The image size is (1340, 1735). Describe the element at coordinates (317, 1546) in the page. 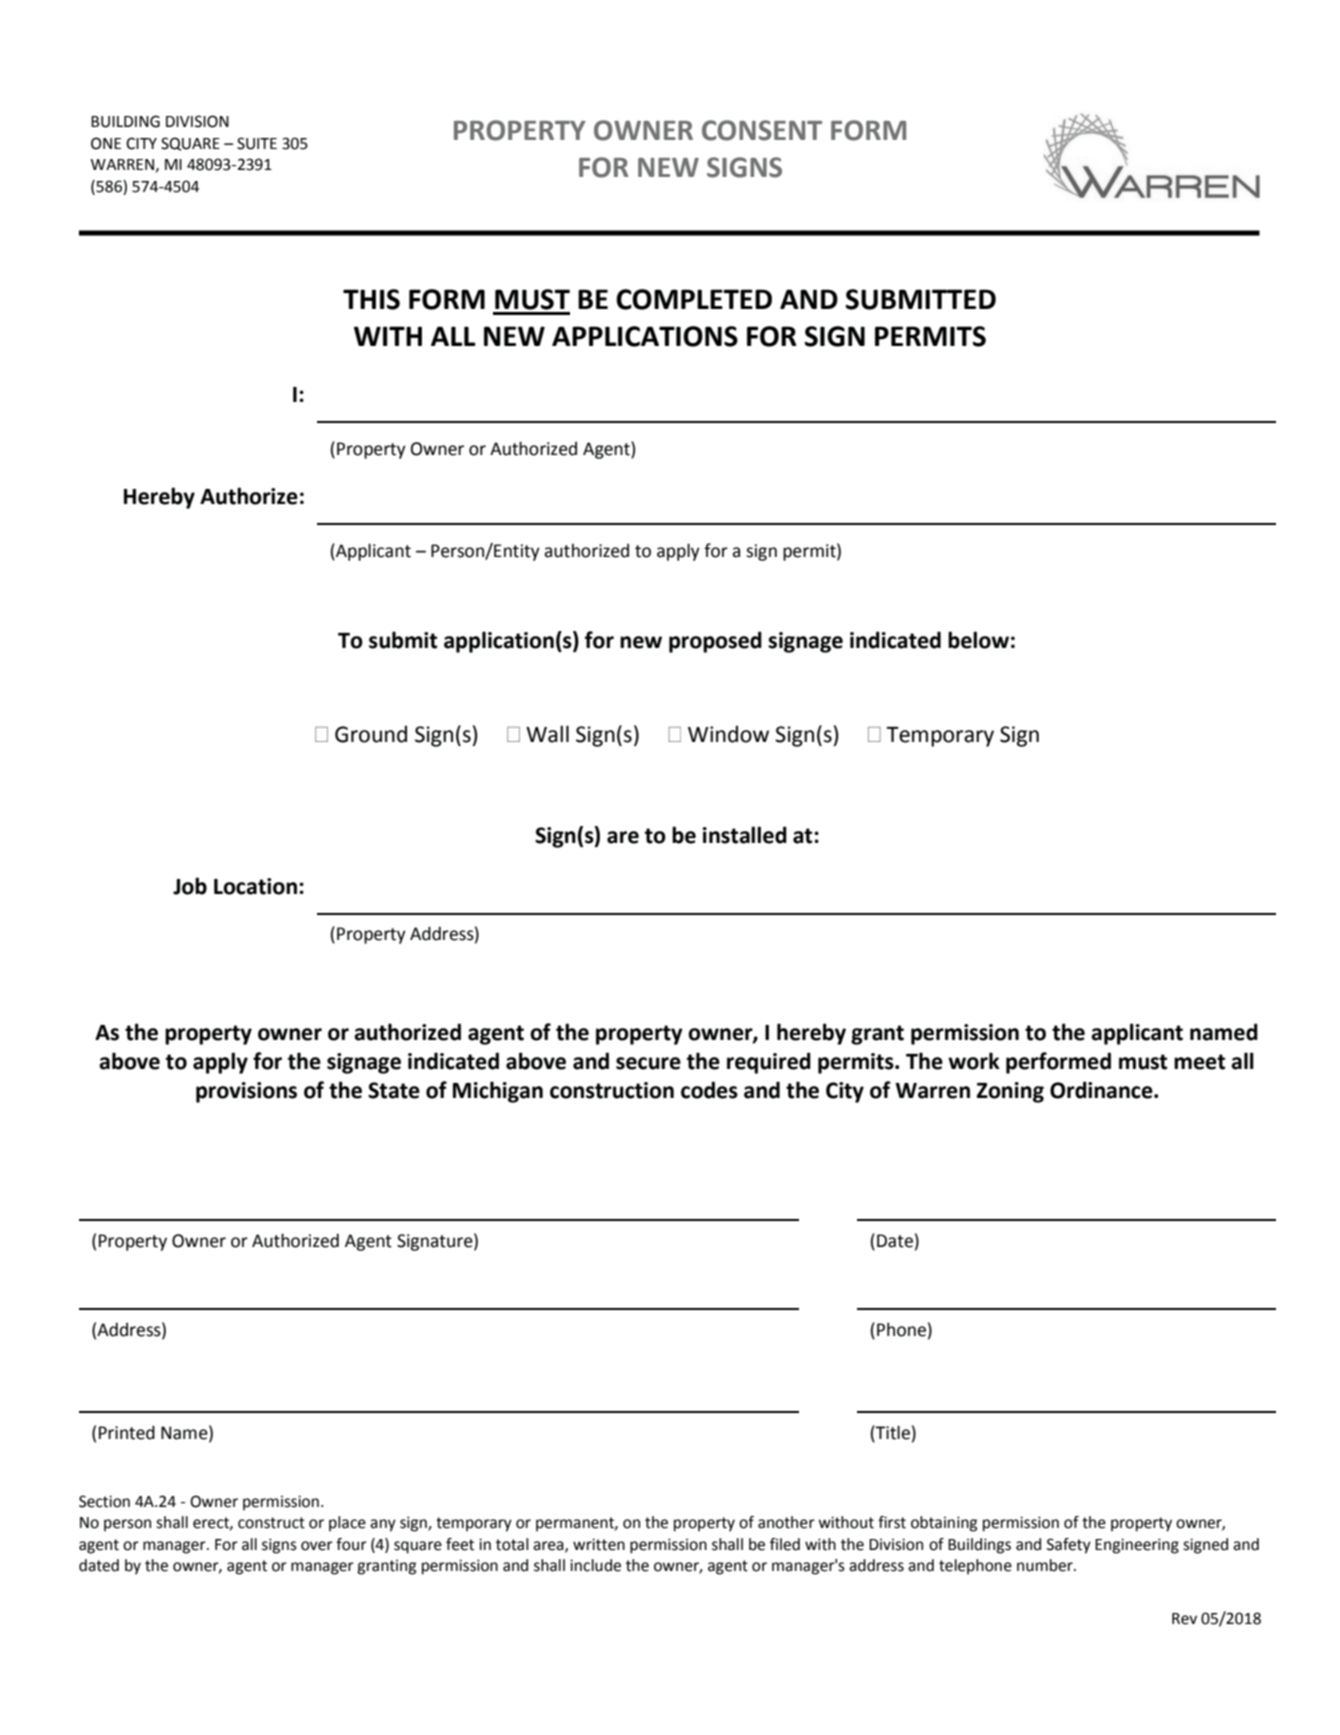

I see `over` at that location.
